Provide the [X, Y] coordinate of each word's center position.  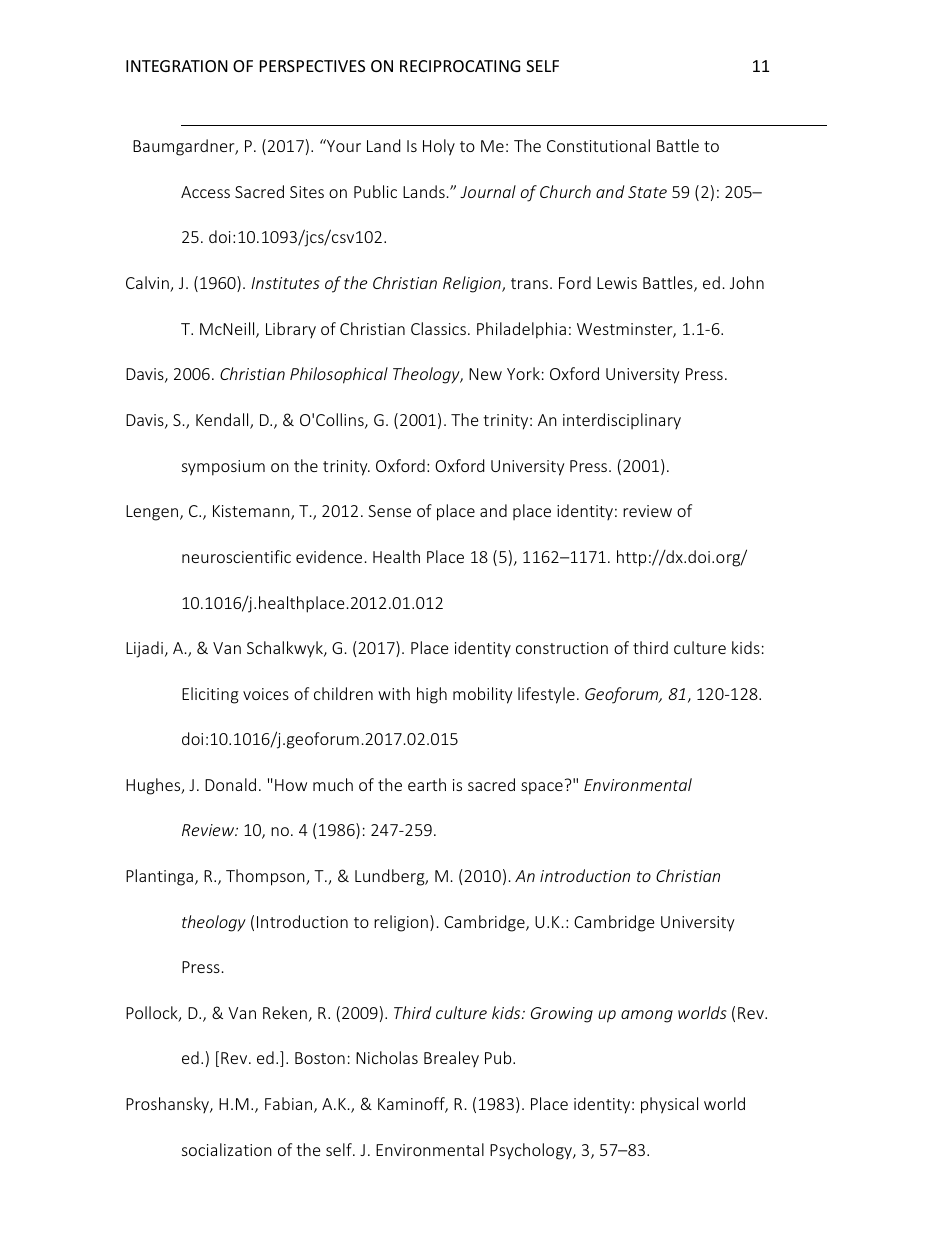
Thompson [266, 877]
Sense [389, 511]
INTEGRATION [177, 66]
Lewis [617, 283]
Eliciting [210, 695]
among [647, 1016]
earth [427, 784]
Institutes [285, 283]
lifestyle [546, 695]
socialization [227, 1149]
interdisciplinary [622, 421]
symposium [223, 468]
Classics [438, 328]
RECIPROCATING [460, 66]
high [432, 695]
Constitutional [598, 145]
